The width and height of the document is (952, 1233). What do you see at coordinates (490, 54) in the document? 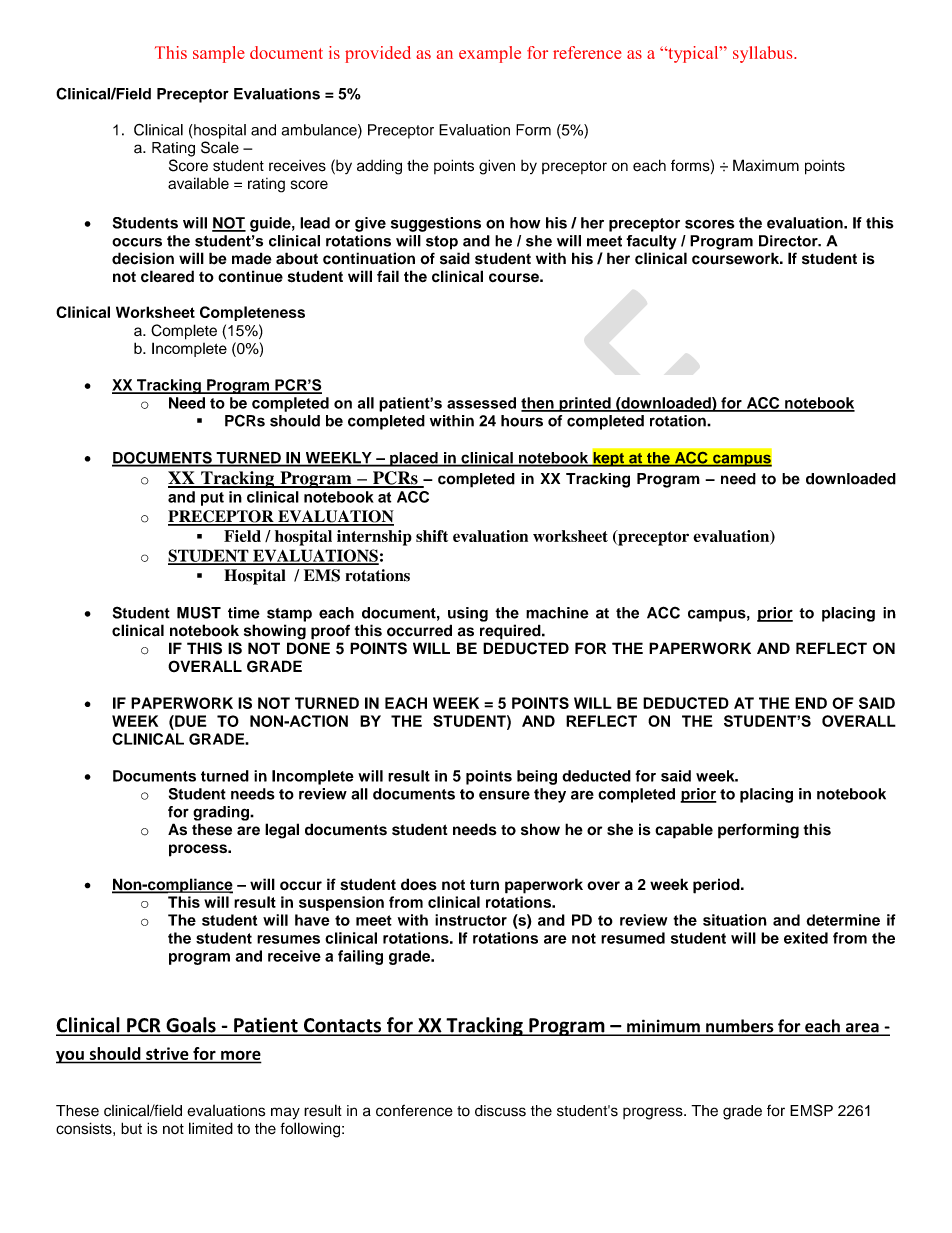
I see `example` at bounding box center [490, 54].
